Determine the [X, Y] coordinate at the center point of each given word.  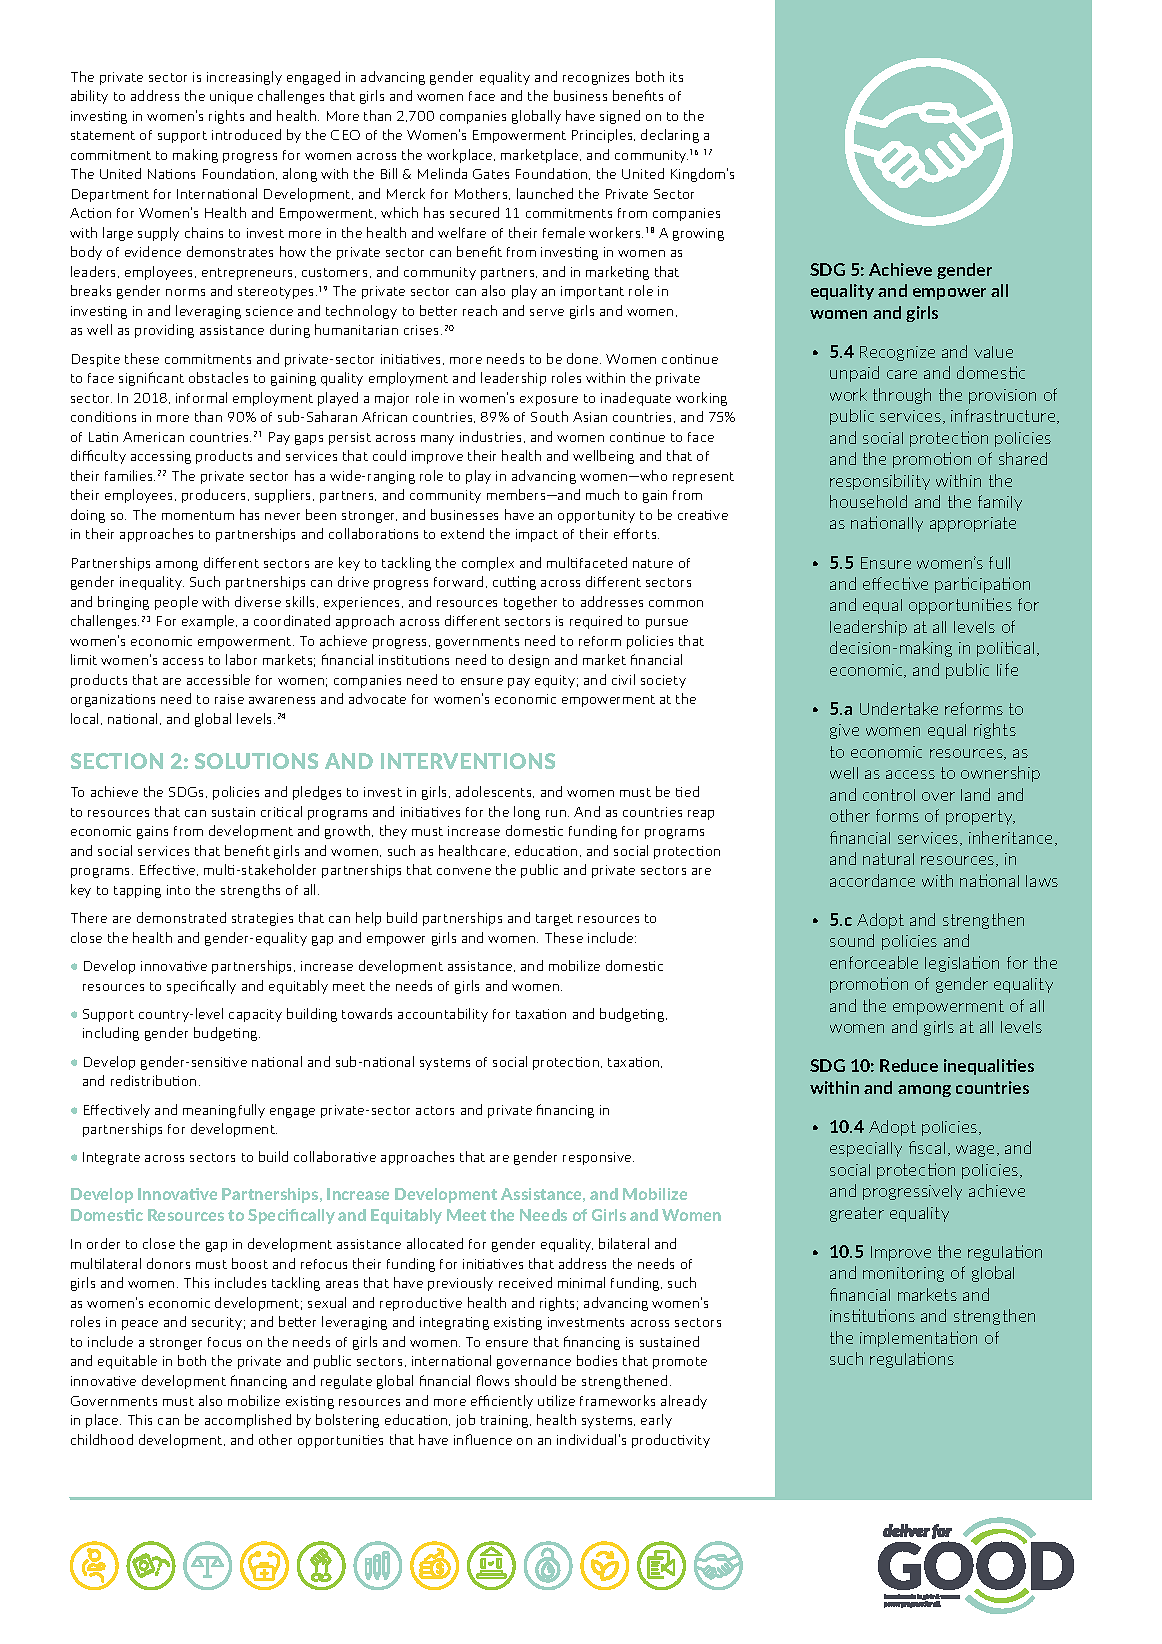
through [902, 396]
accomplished [248, 1421]
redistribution [153, 1080]
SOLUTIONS [256, 761]
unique [231, 97]
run [557, 813]
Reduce [909, 1065]
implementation [918, 1339]
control [889, 795]
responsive [598, 1158]
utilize [556, 1400]
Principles [603, 136]
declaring [670, 136]
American [153, 437]
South [549, 416]
